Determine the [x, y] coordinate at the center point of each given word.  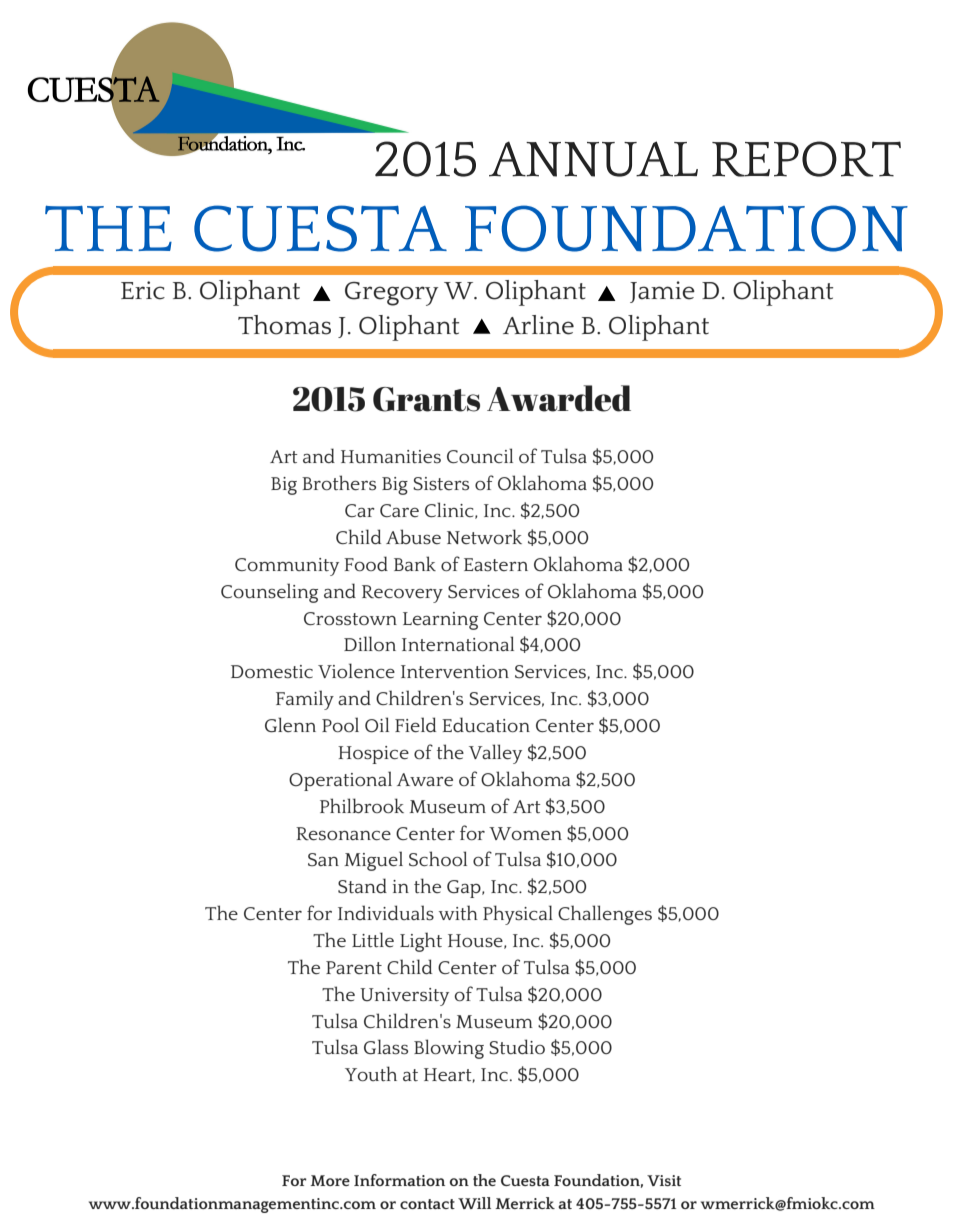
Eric [143, 290]
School [438, 859]
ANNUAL [593, 159]
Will [474, 1203]
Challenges [605, 915]
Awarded [559, 398]
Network [484, 536]
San [323, 860]
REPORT [806, 159]
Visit [664, 1180]
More [330, 1180]
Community [287, 567]
